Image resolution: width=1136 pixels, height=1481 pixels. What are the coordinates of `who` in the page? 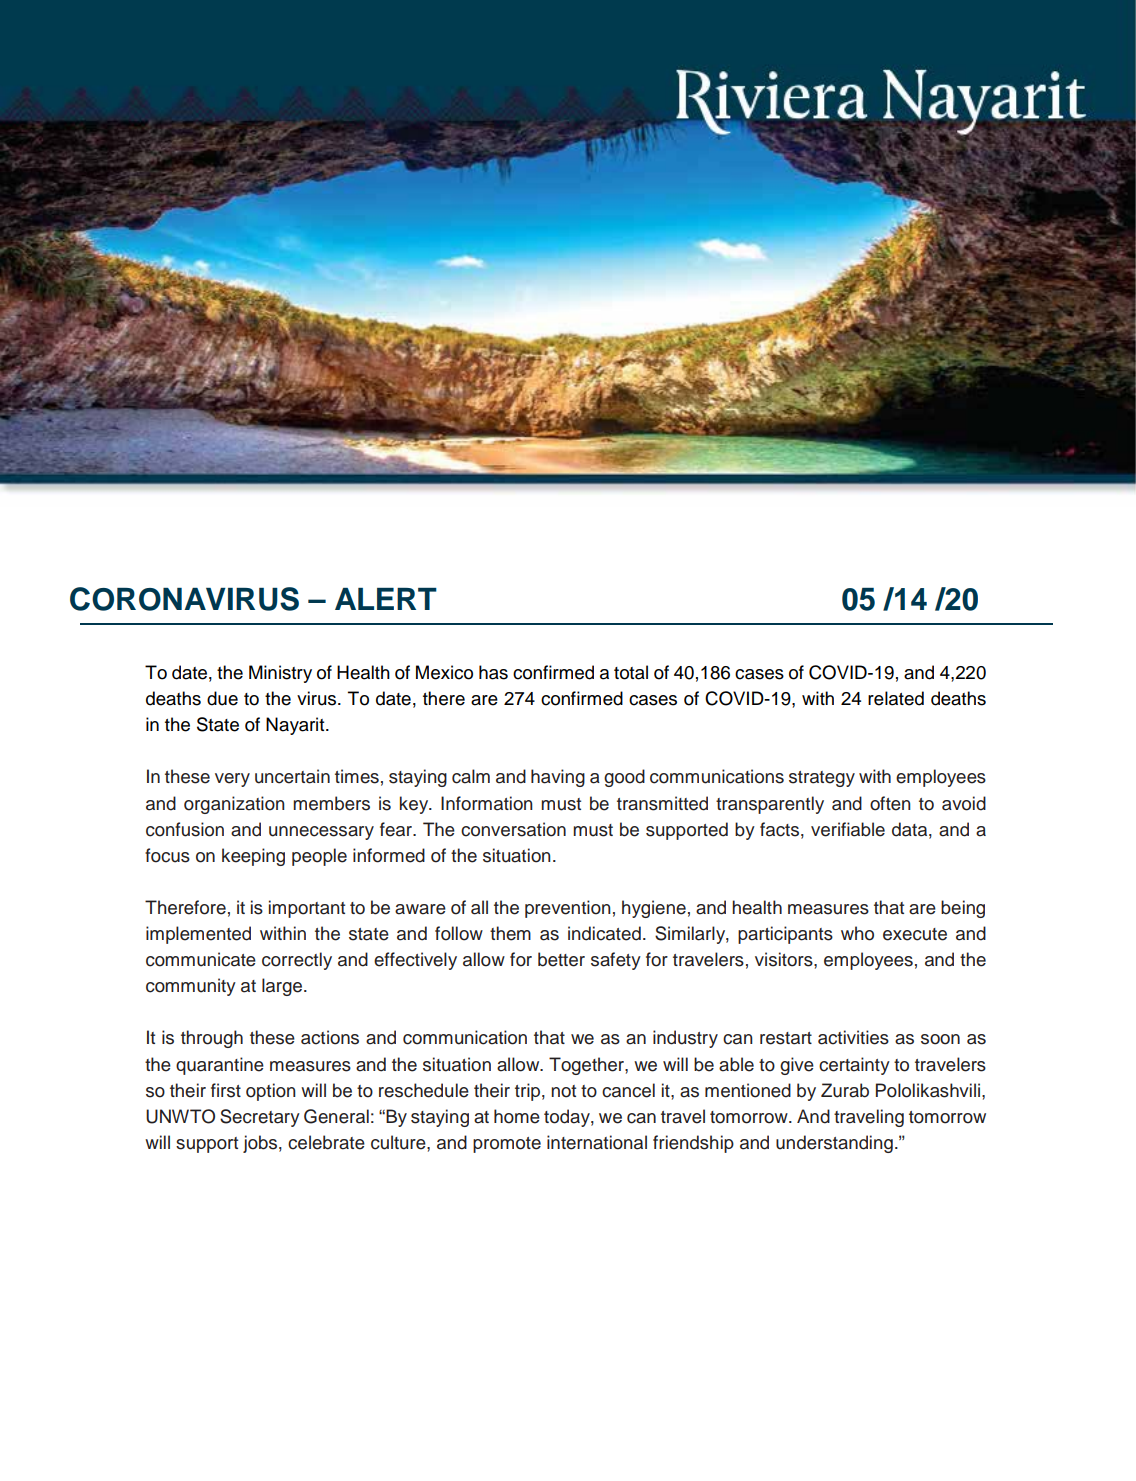 It's located at (857, 933).
